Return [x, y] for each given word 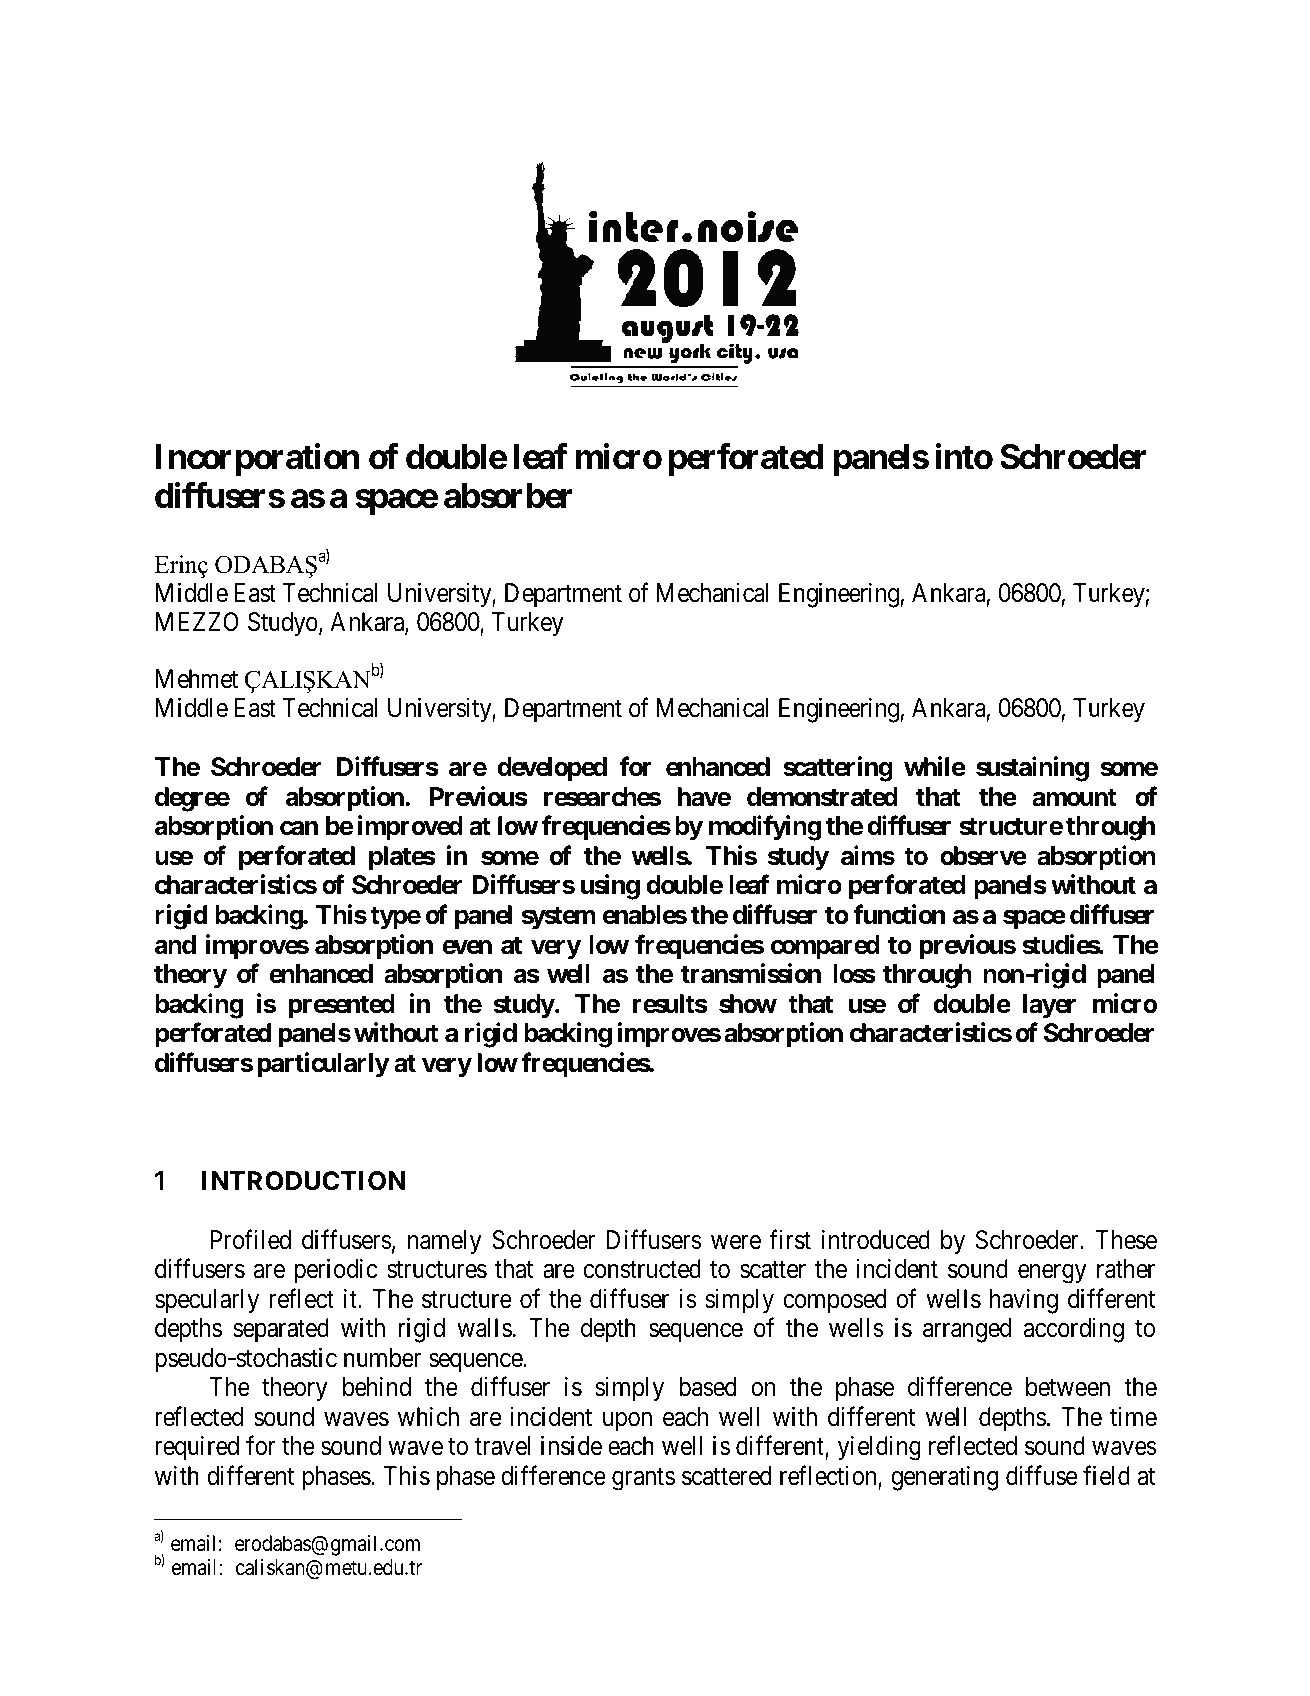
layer [1049, 1006]
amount [1074, 797]
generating [945, 1478]
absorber [508, 496]
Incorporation [257, 459]
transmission [751, 973]
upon [627, 1422]
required [197, 1448]
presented [342, 1006]
